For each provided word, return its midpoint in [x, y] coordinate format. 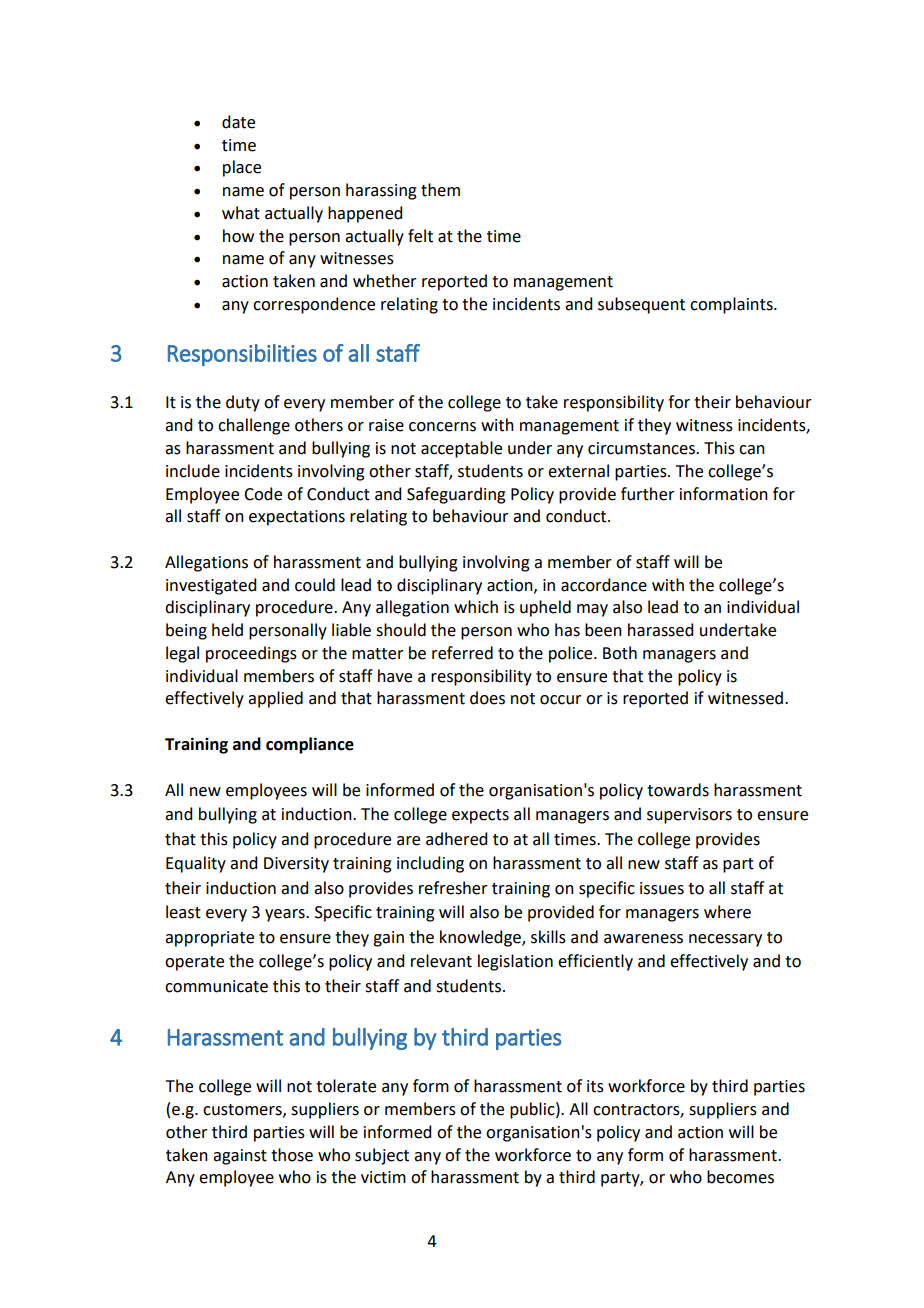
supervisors [689, 816]
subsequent [641, 305]
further [648, 494]
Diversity [296, 865]
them [440, 190]
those [292, 1155]
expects [480, 816]
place [242, 168]
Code [263, 494]
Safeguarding [456, 495]
